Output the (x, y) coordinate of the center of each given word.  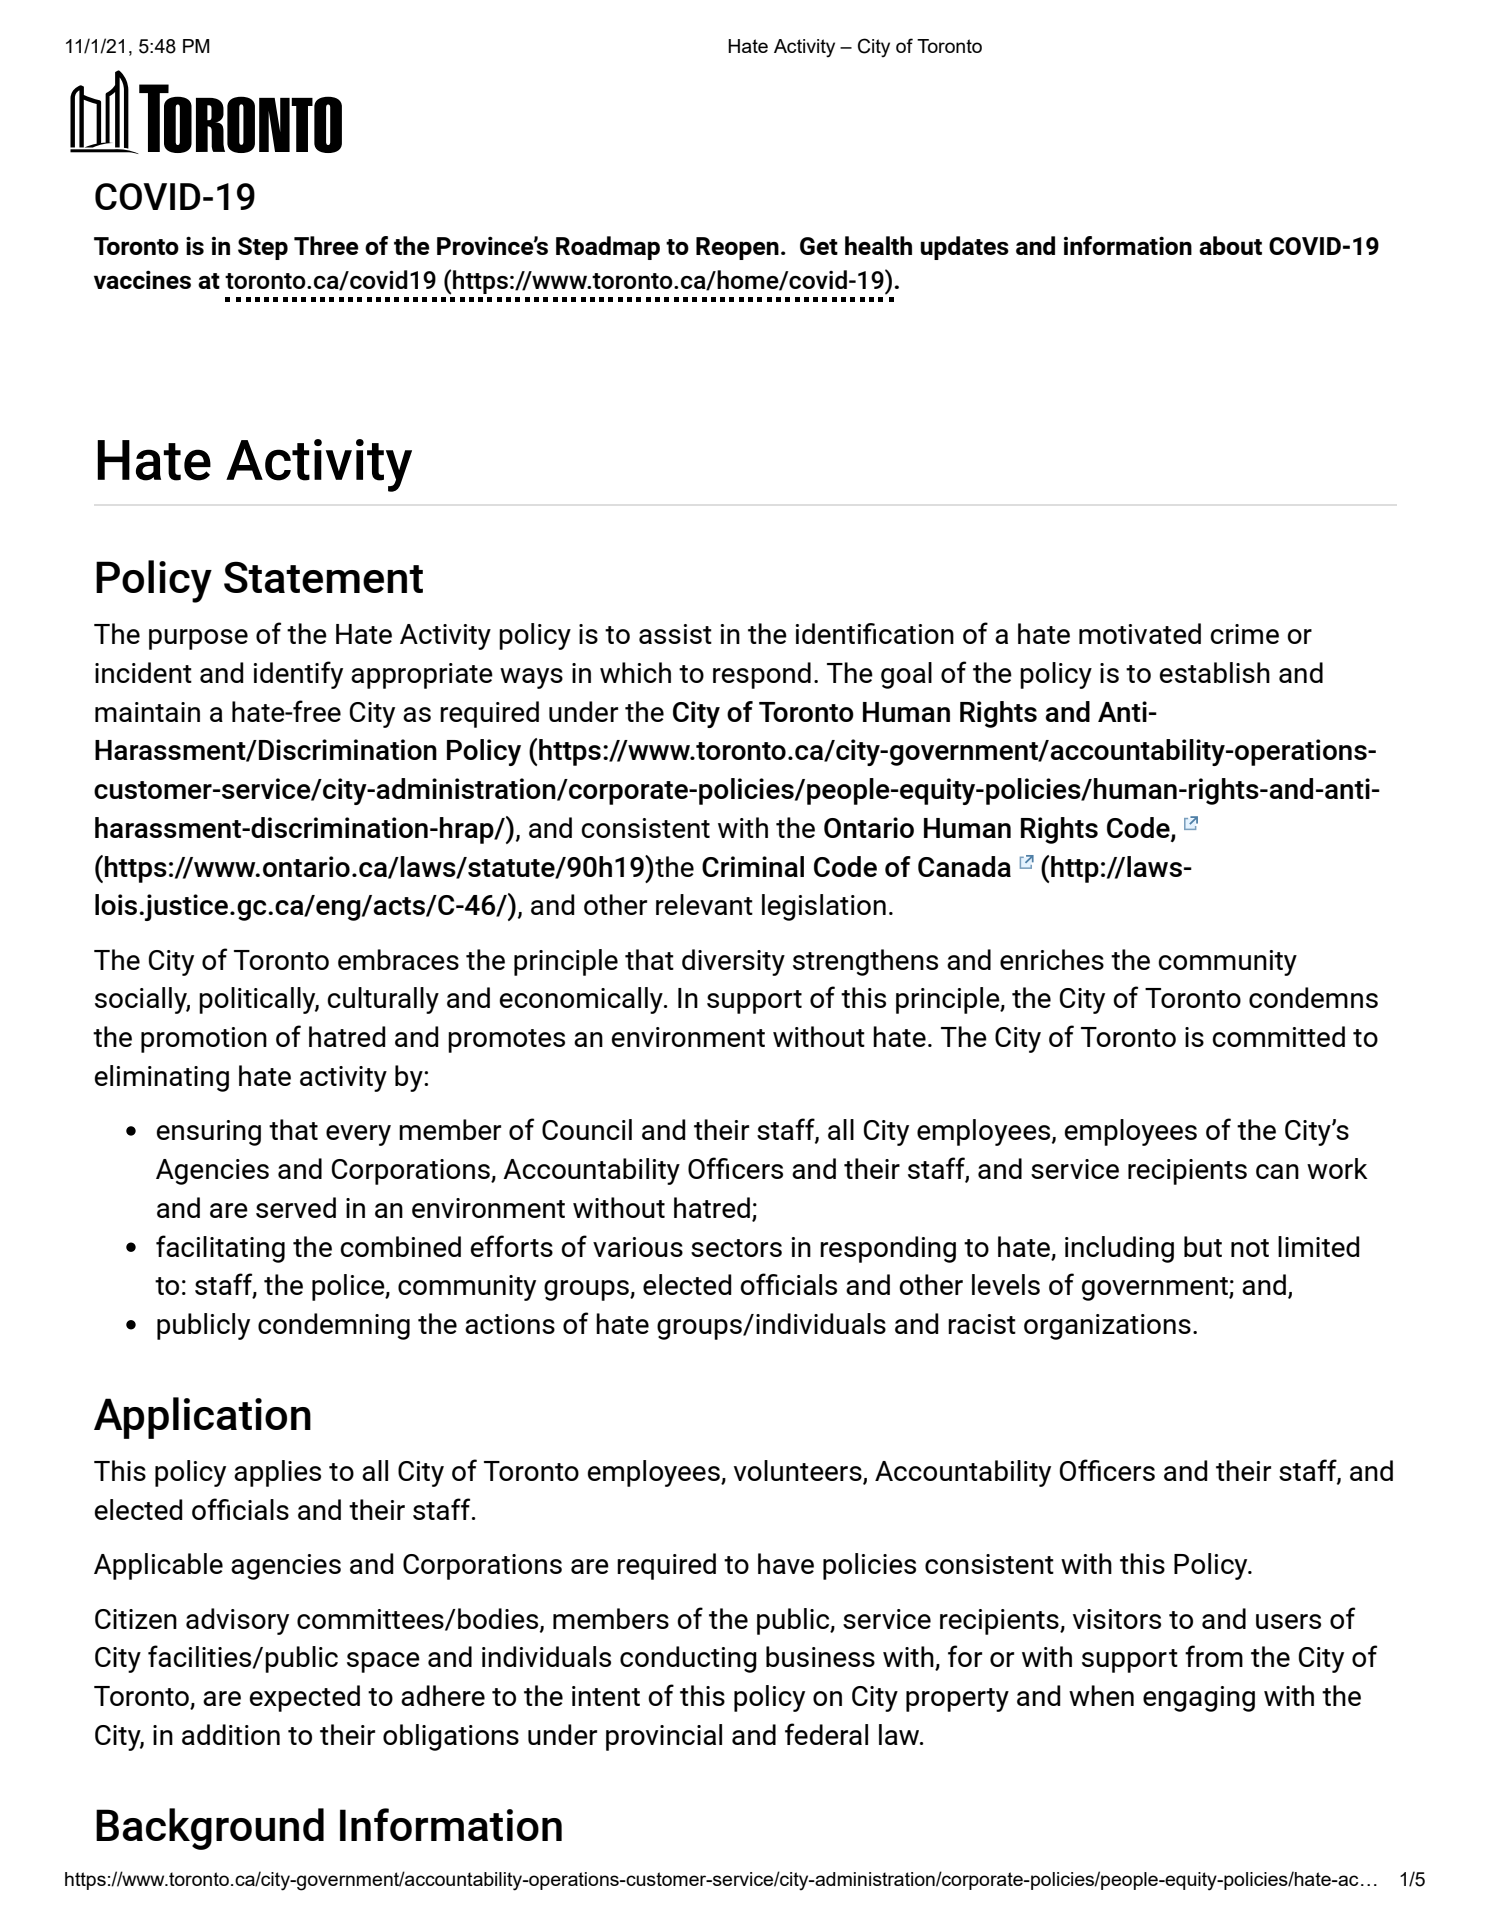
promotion (204, 1040)
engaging (1199, 1699)
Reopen (737, 248)
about (1230, 245)
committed (1278, 1036)
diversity (733, 962)
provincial (664, 1737)
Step (263, 248)
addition (231, 1734)
